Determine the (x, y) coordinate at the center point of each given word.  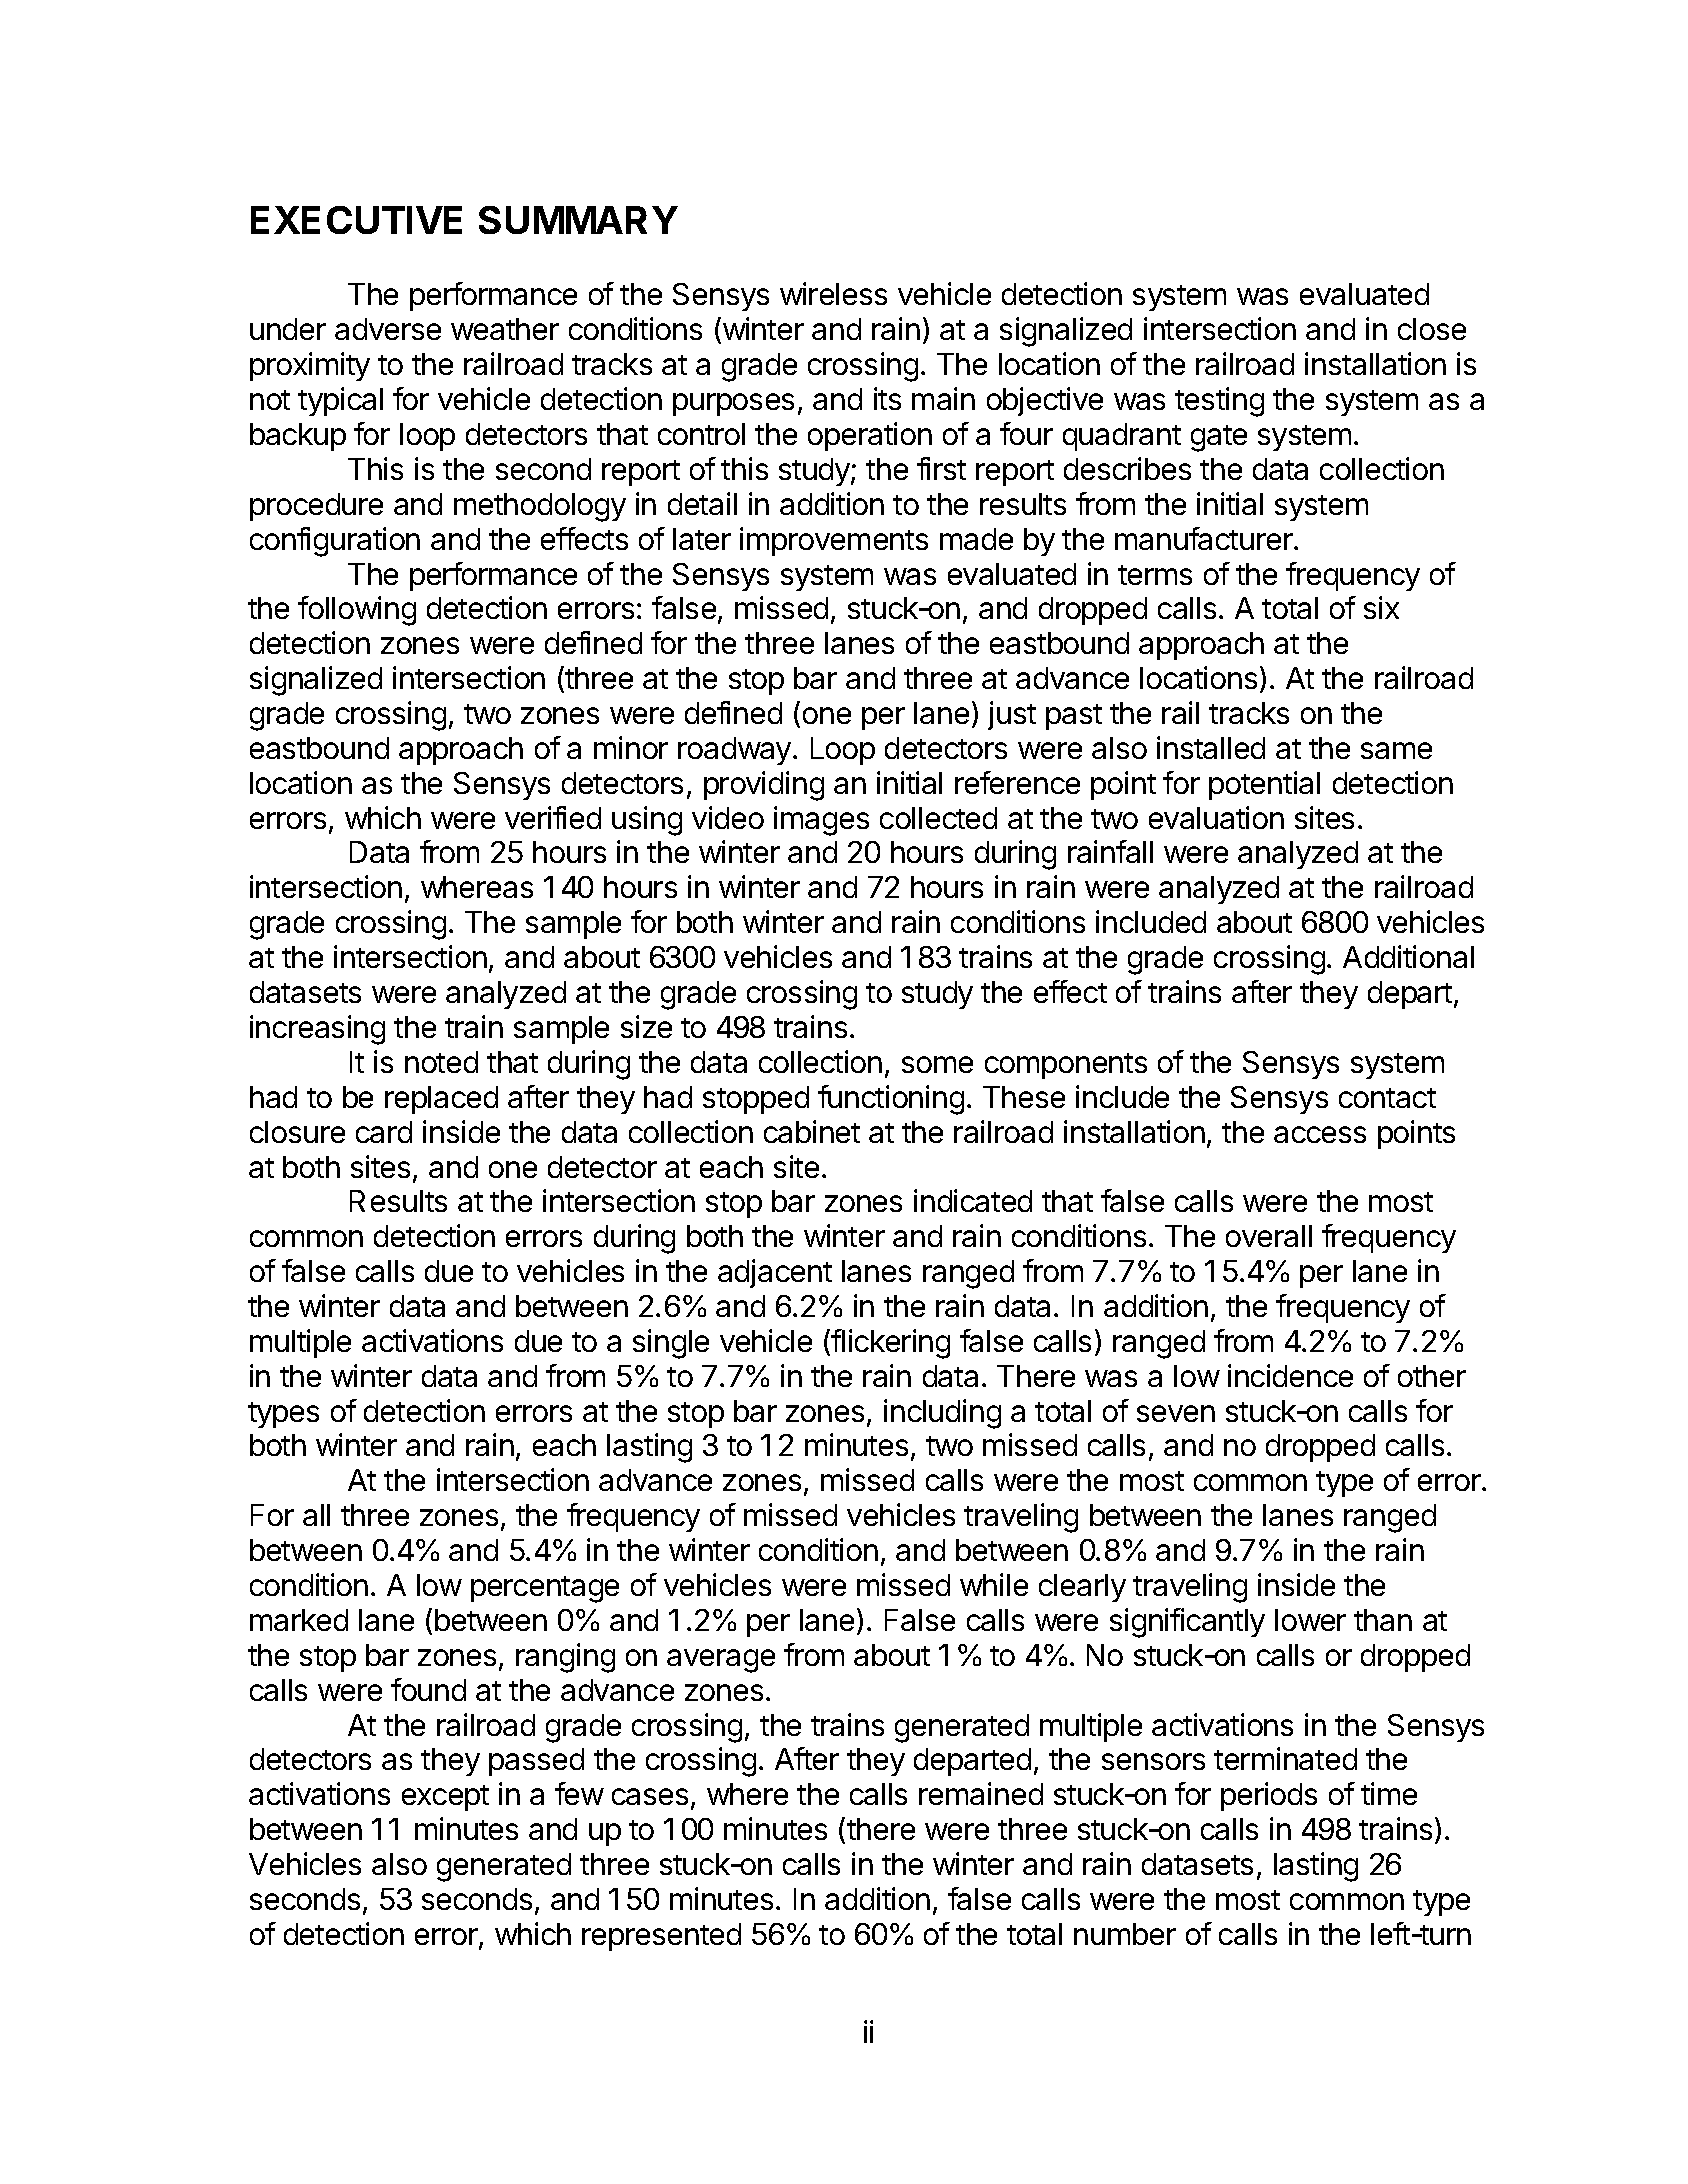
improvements (834, 541)
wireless (833, 293)
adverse (388, 329)
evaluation (1216, 817)
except (445, 1798)
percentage (545, 1589)
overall (1269, 1236)
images (821, 821)
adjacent (775, 1273)
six (1381, 607)
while (994, 1584)
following (357, 611)
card (384, 1132)
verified (553, 817)
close (1432, 329)
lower (1310, 1620)
